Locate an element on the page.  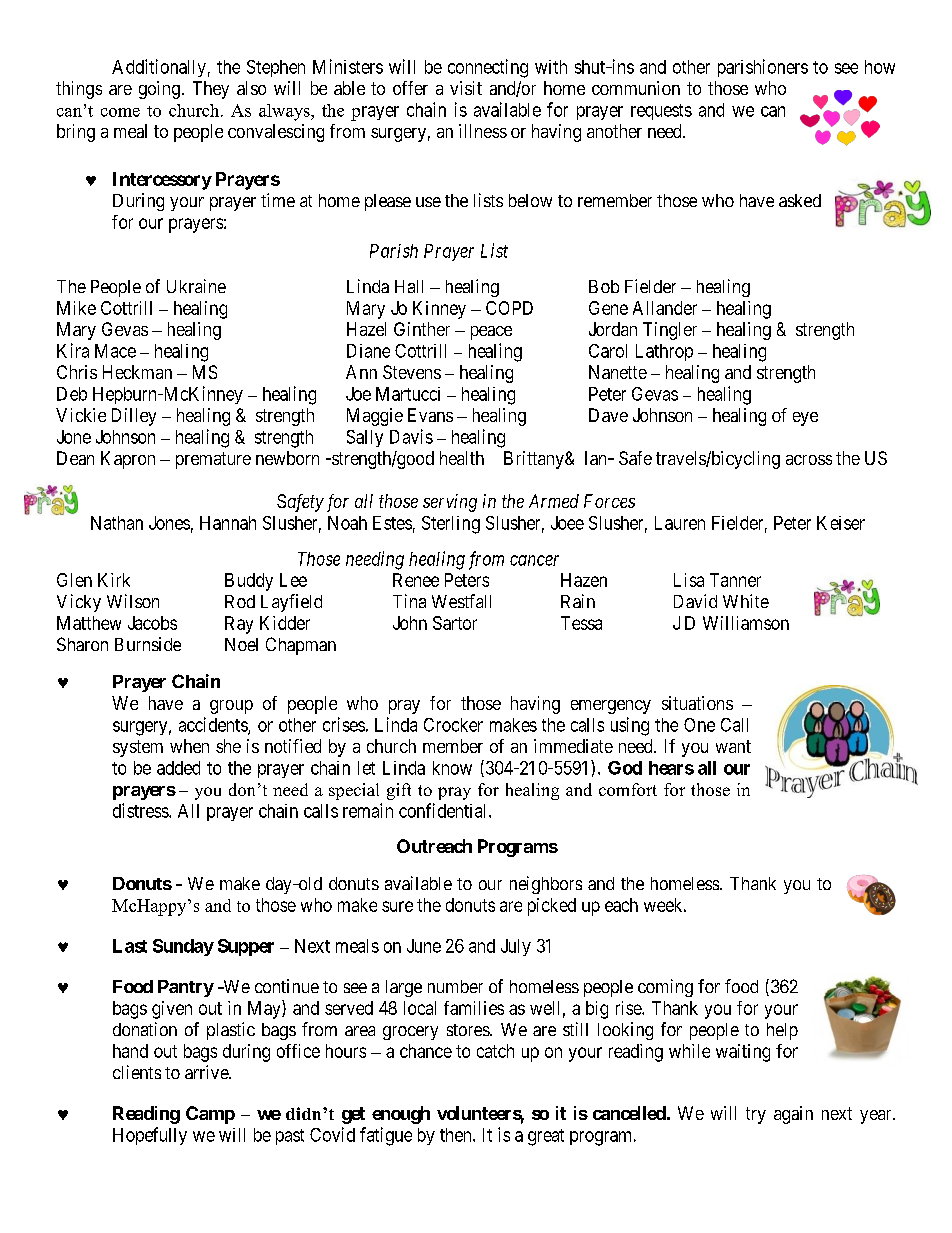
Camp is located at coordinates (210, 1115).
